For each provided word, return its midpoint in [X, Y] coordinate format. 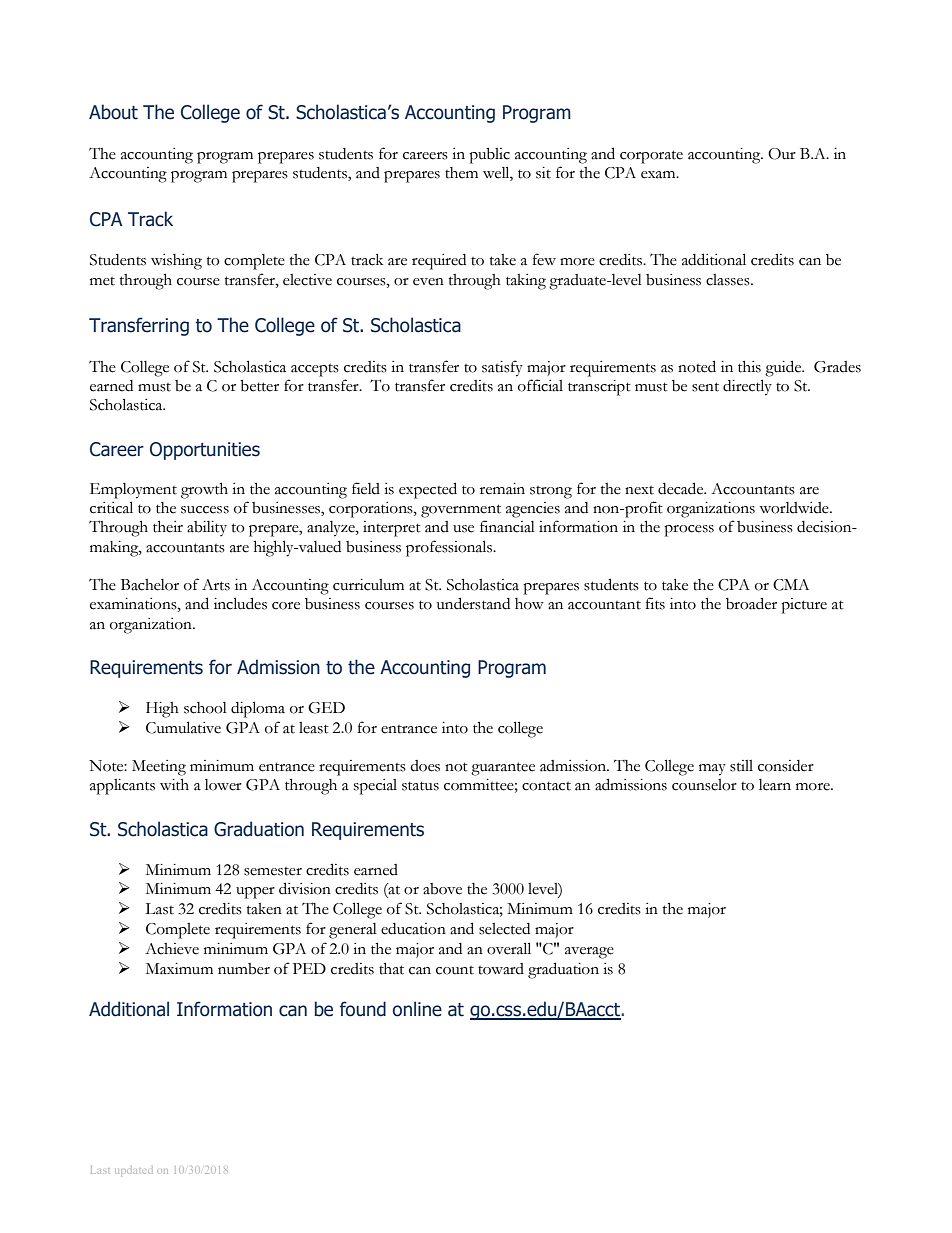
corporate [651, 157]
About [113, 112]
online [417, 1009]
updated [132, 1171]
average [589, 953]
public [489, 156]
